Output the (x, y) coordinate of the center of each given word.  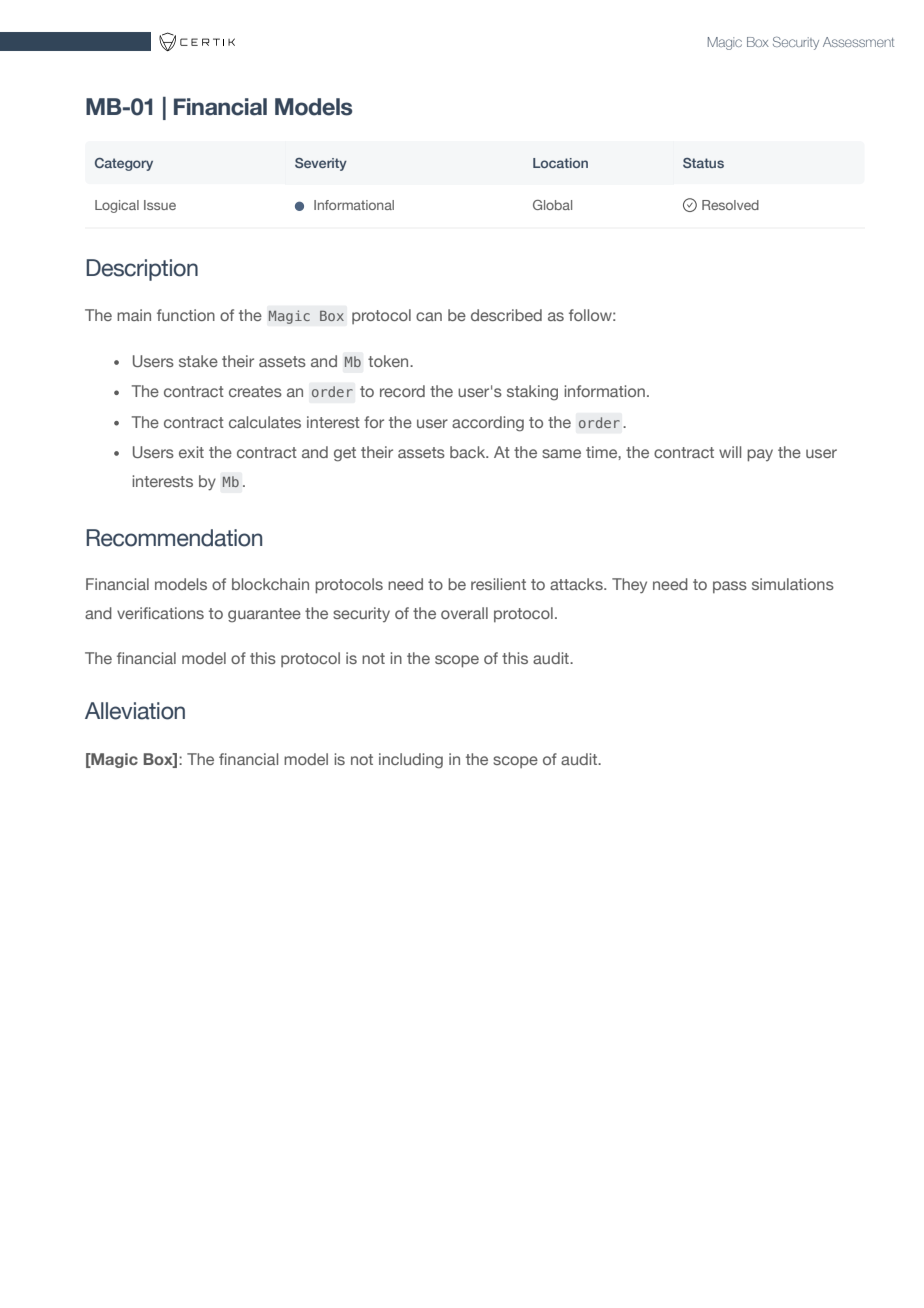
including (411, 761)
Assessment (858, 42)
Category (124, 164)
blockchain (270, 584)
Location (560, 163)
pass (730, 587)
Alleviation (135, 711)
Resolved (730, 205)
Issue (160, 205)
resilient (498, 584)
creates (255, 391)
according (488, 424)
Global (552, 205)
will (730, 452)
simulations (793, 584)
